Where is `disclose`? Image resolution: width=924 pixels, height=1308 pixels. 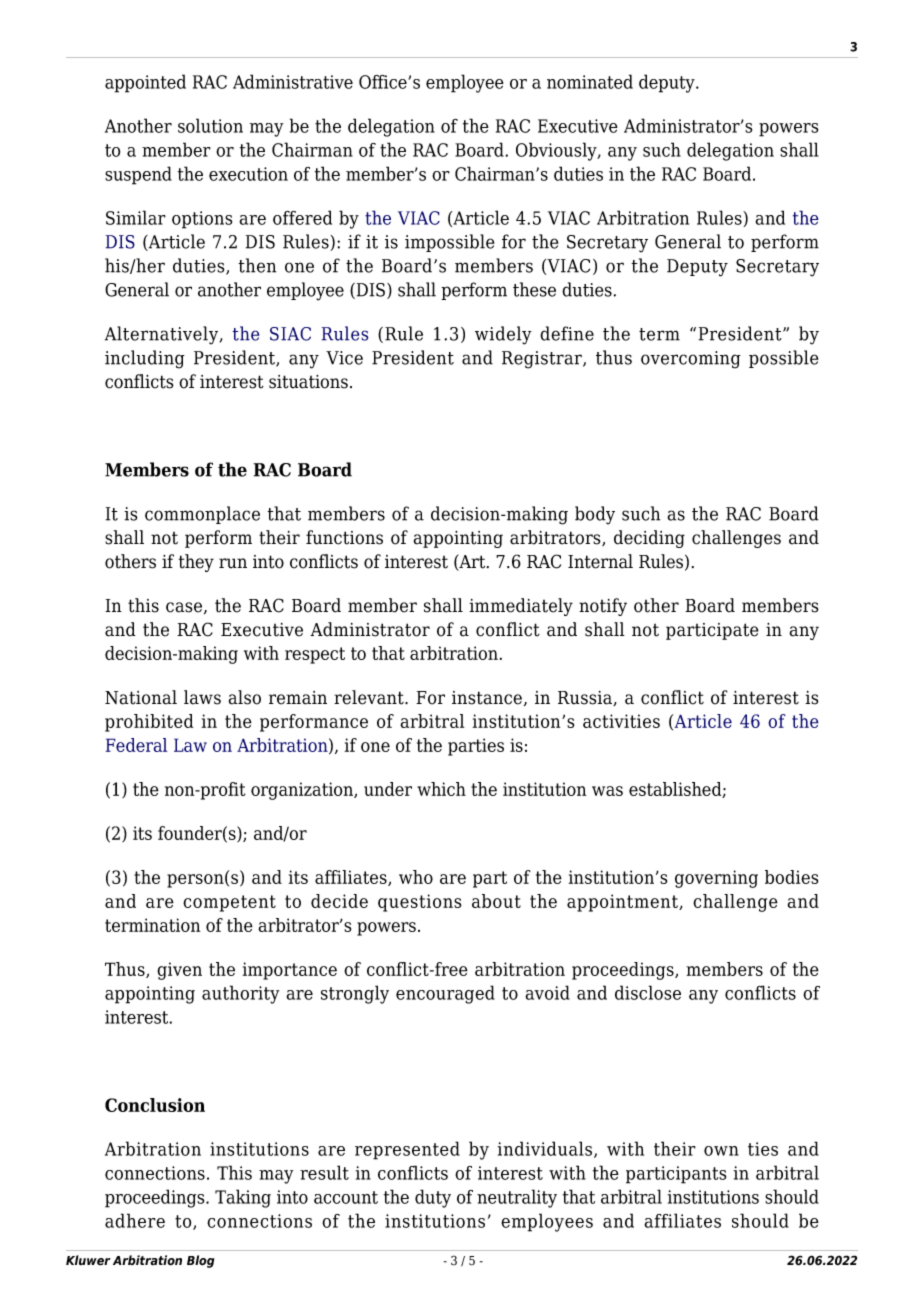
disclose is located at coordinates (648, 992).
